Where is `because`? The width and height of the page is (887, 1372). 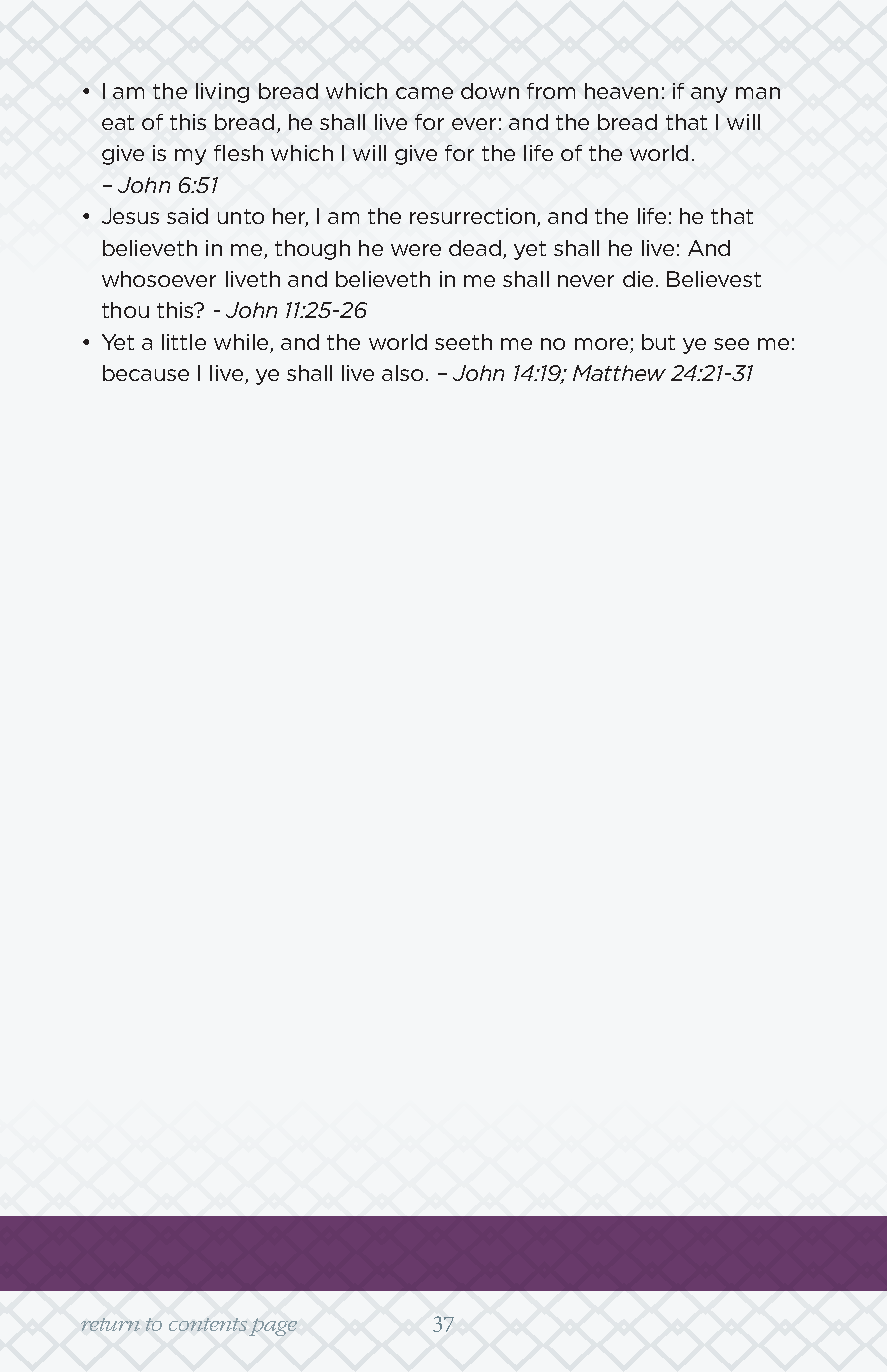 because is located at coordinates (146, 373).
